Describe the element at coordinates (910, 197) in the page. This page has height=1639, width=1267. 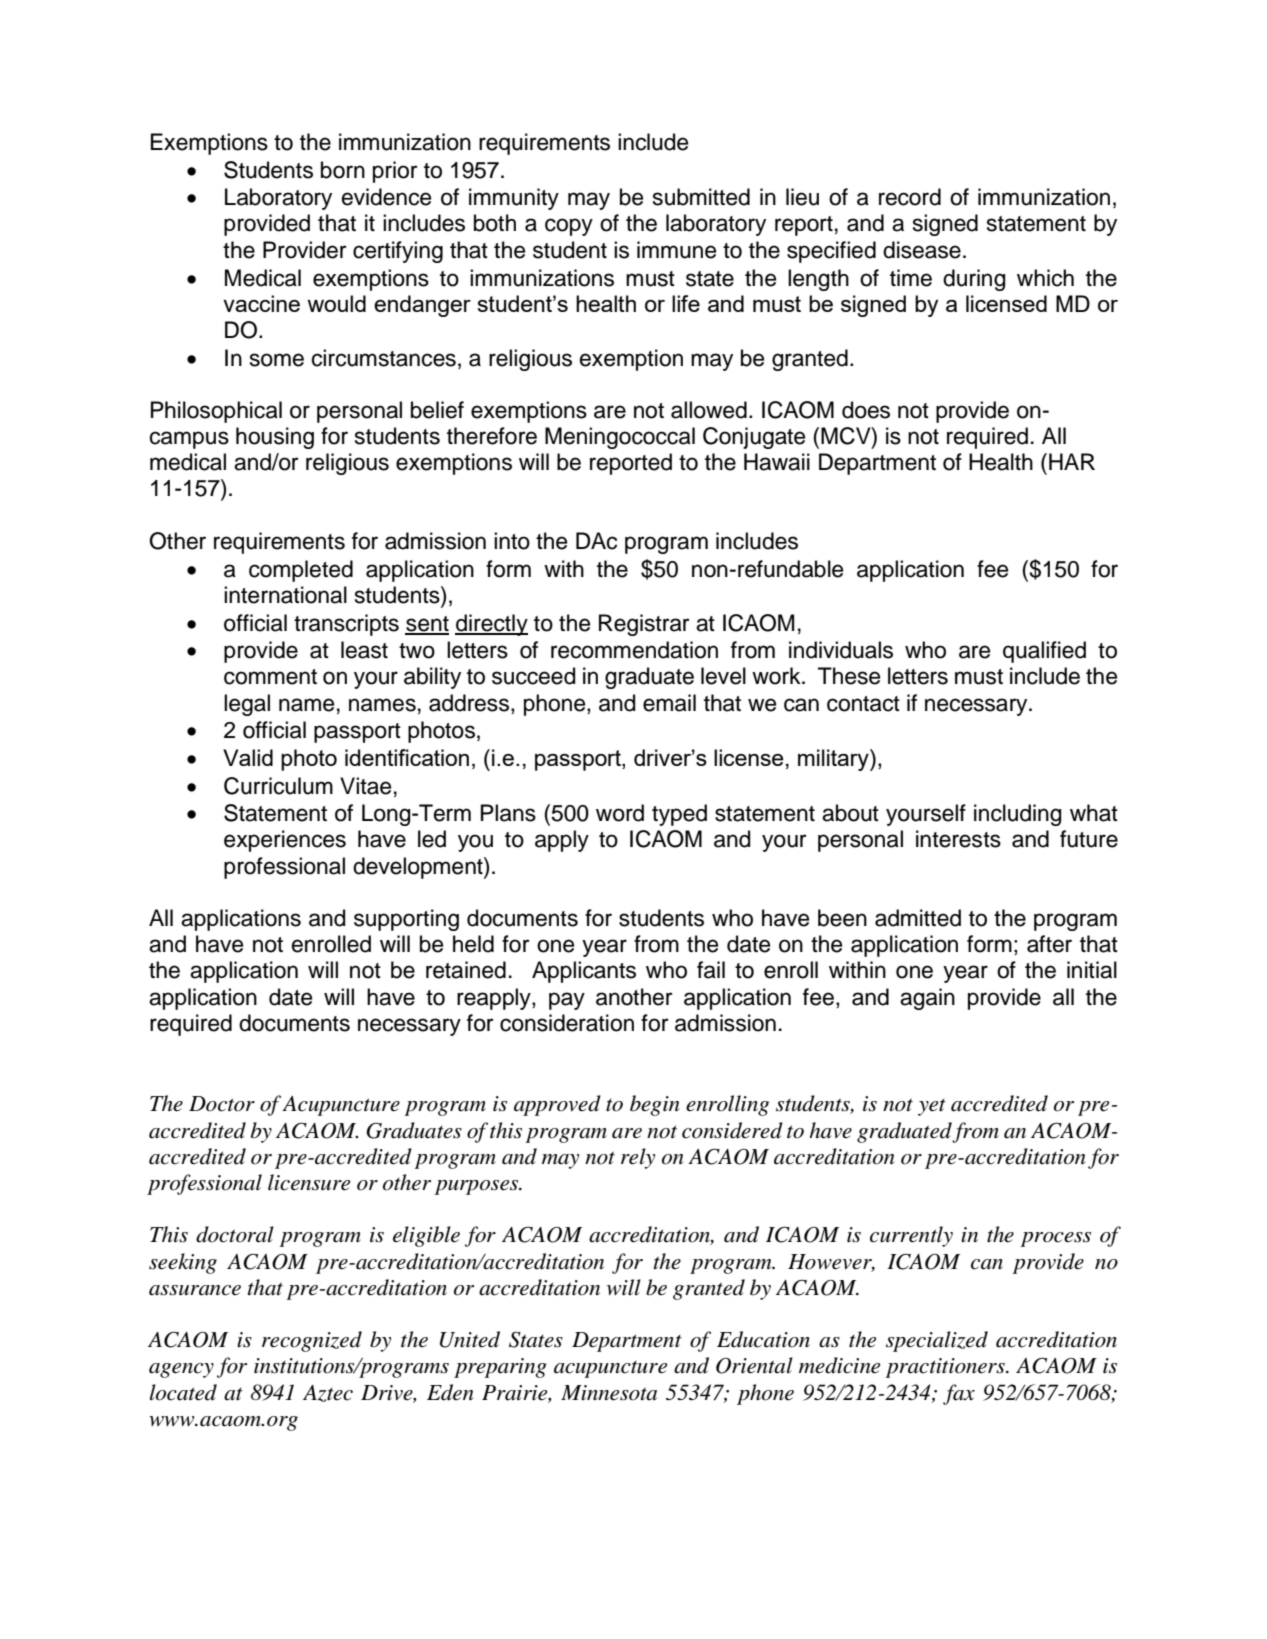
I see `record` at that location.
